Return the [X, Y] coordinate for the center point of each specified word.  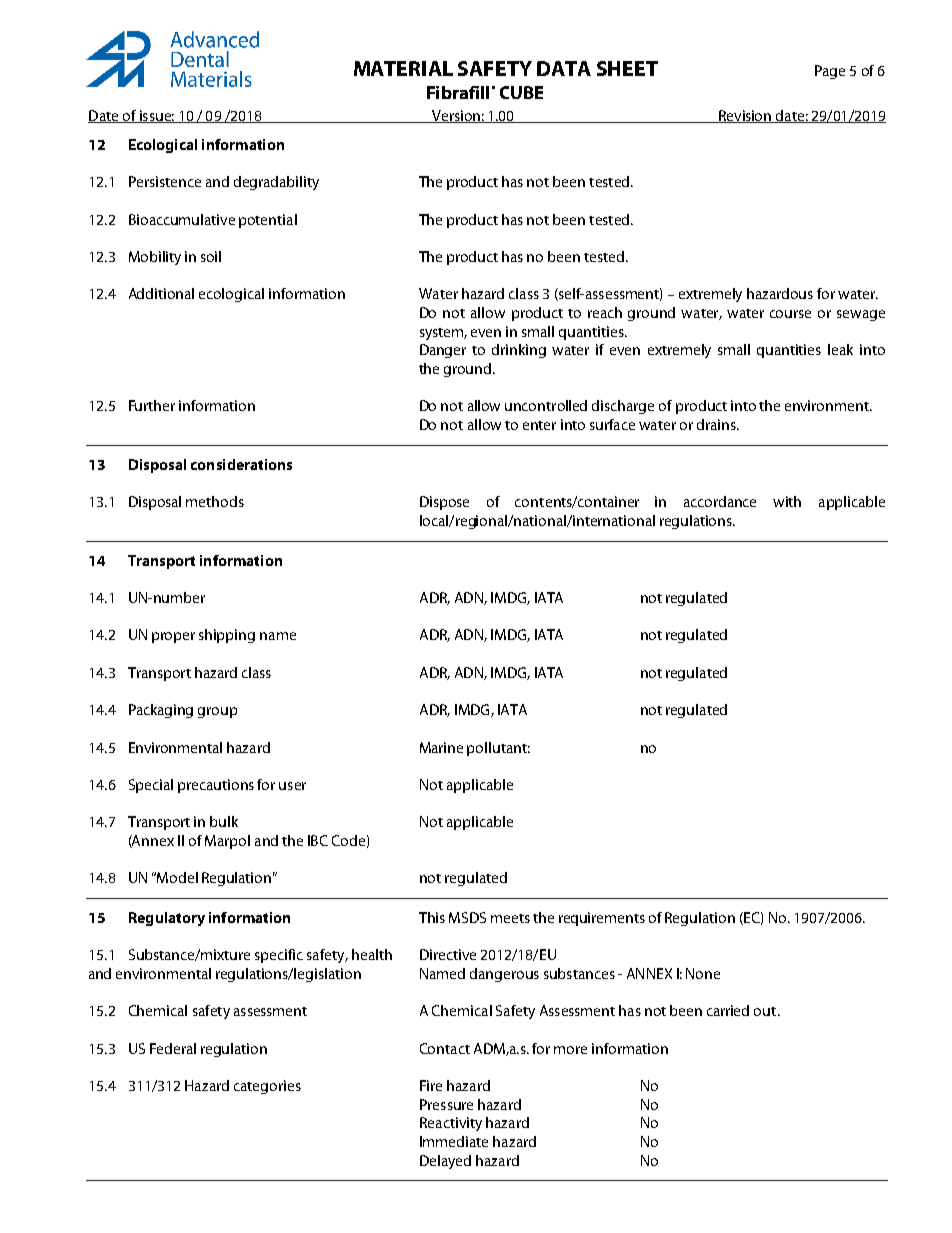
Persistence [165, 181]
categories [267, 1087]
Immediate [454, 1141]
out [765, 1011]
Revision [745, 116]
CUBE [521, 92]
